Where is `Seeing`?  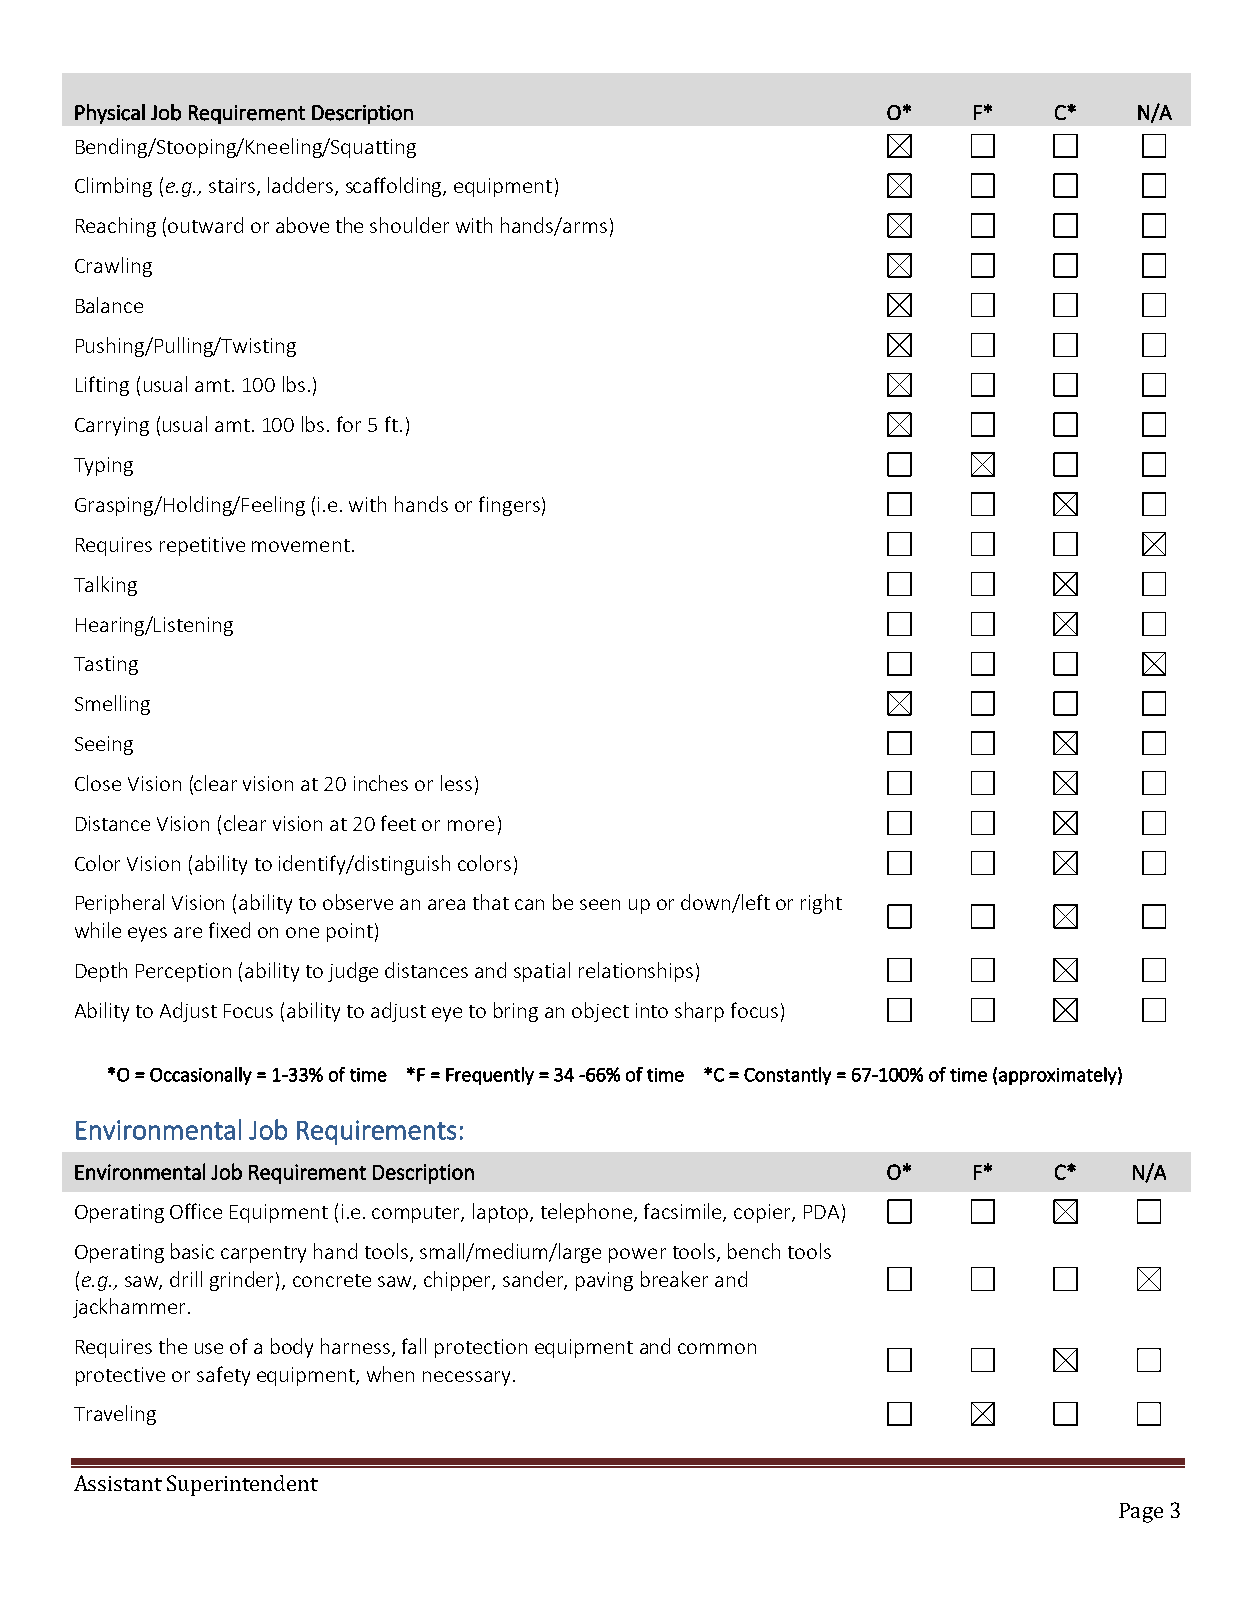
Seeing is located at coordinates (104, 745).
